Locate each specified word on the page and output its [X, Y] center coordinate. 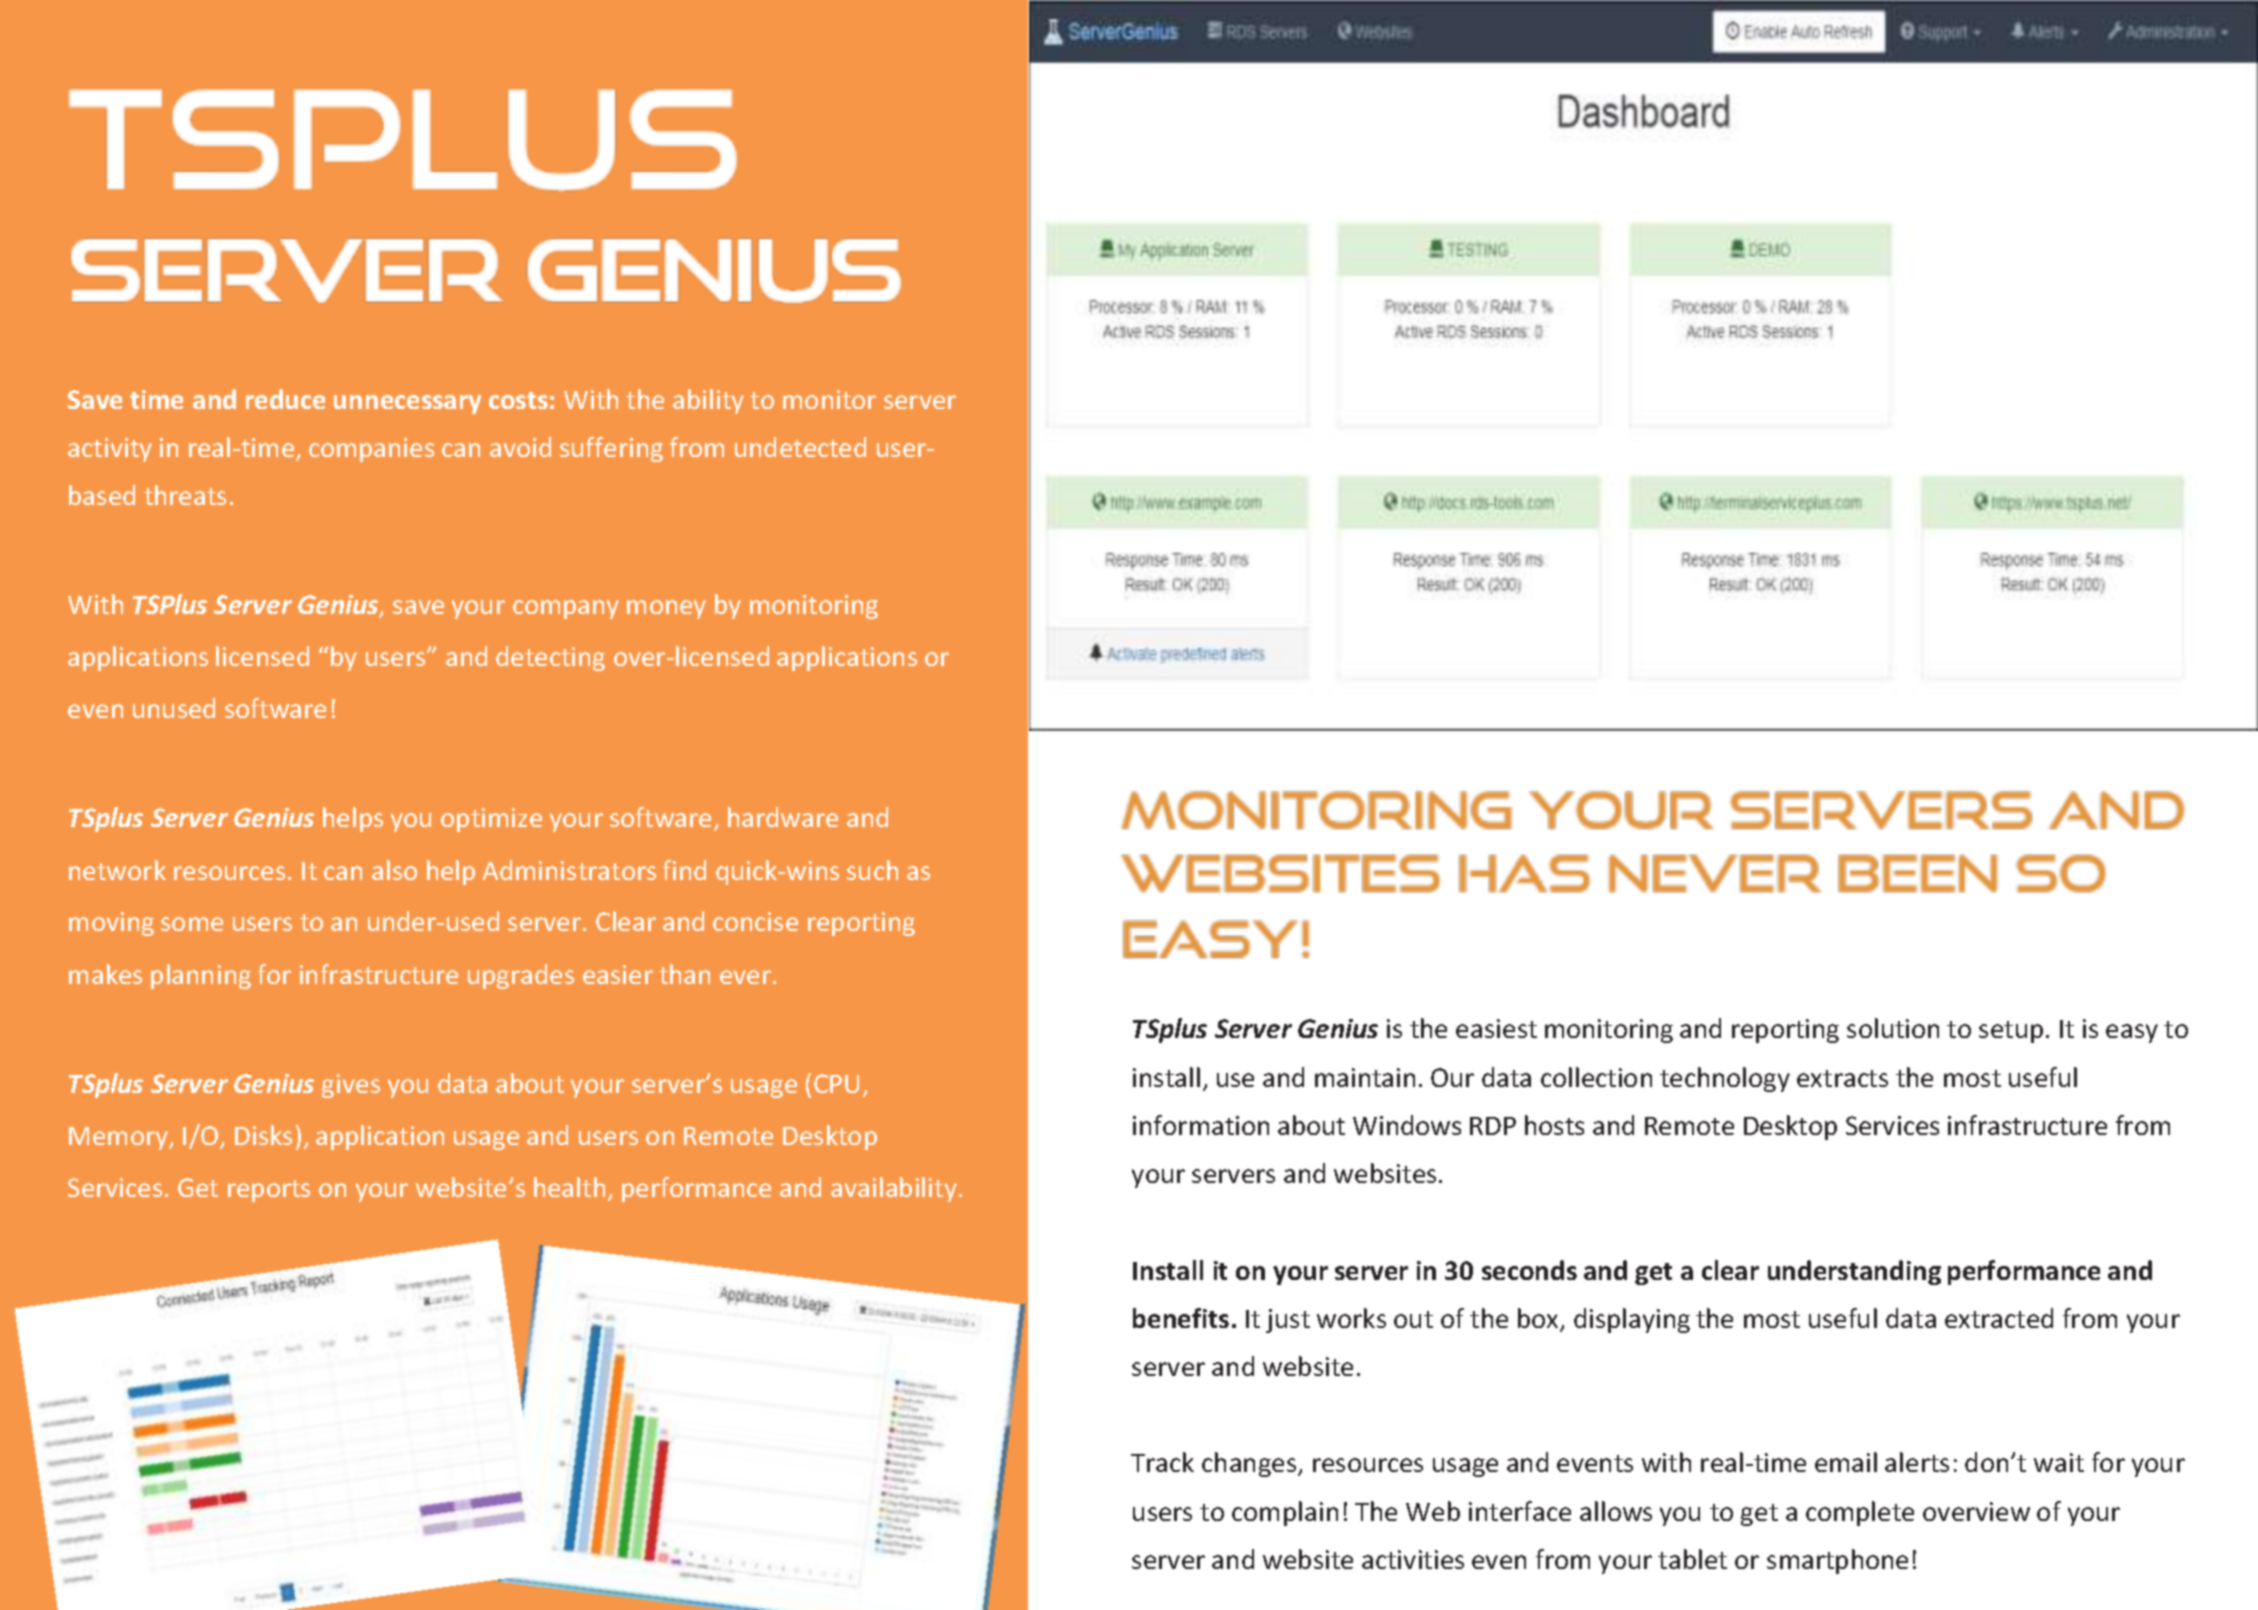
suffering [611, 449]
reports [269, 1191]
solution [1893, 1028]
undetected [800, 447]
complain [1285, 1513]
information [1201, 1125]
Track [1162, 1462]
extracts [1842, 1078]
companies [371, 450]
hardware [783, 817]
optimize [491, 820]
